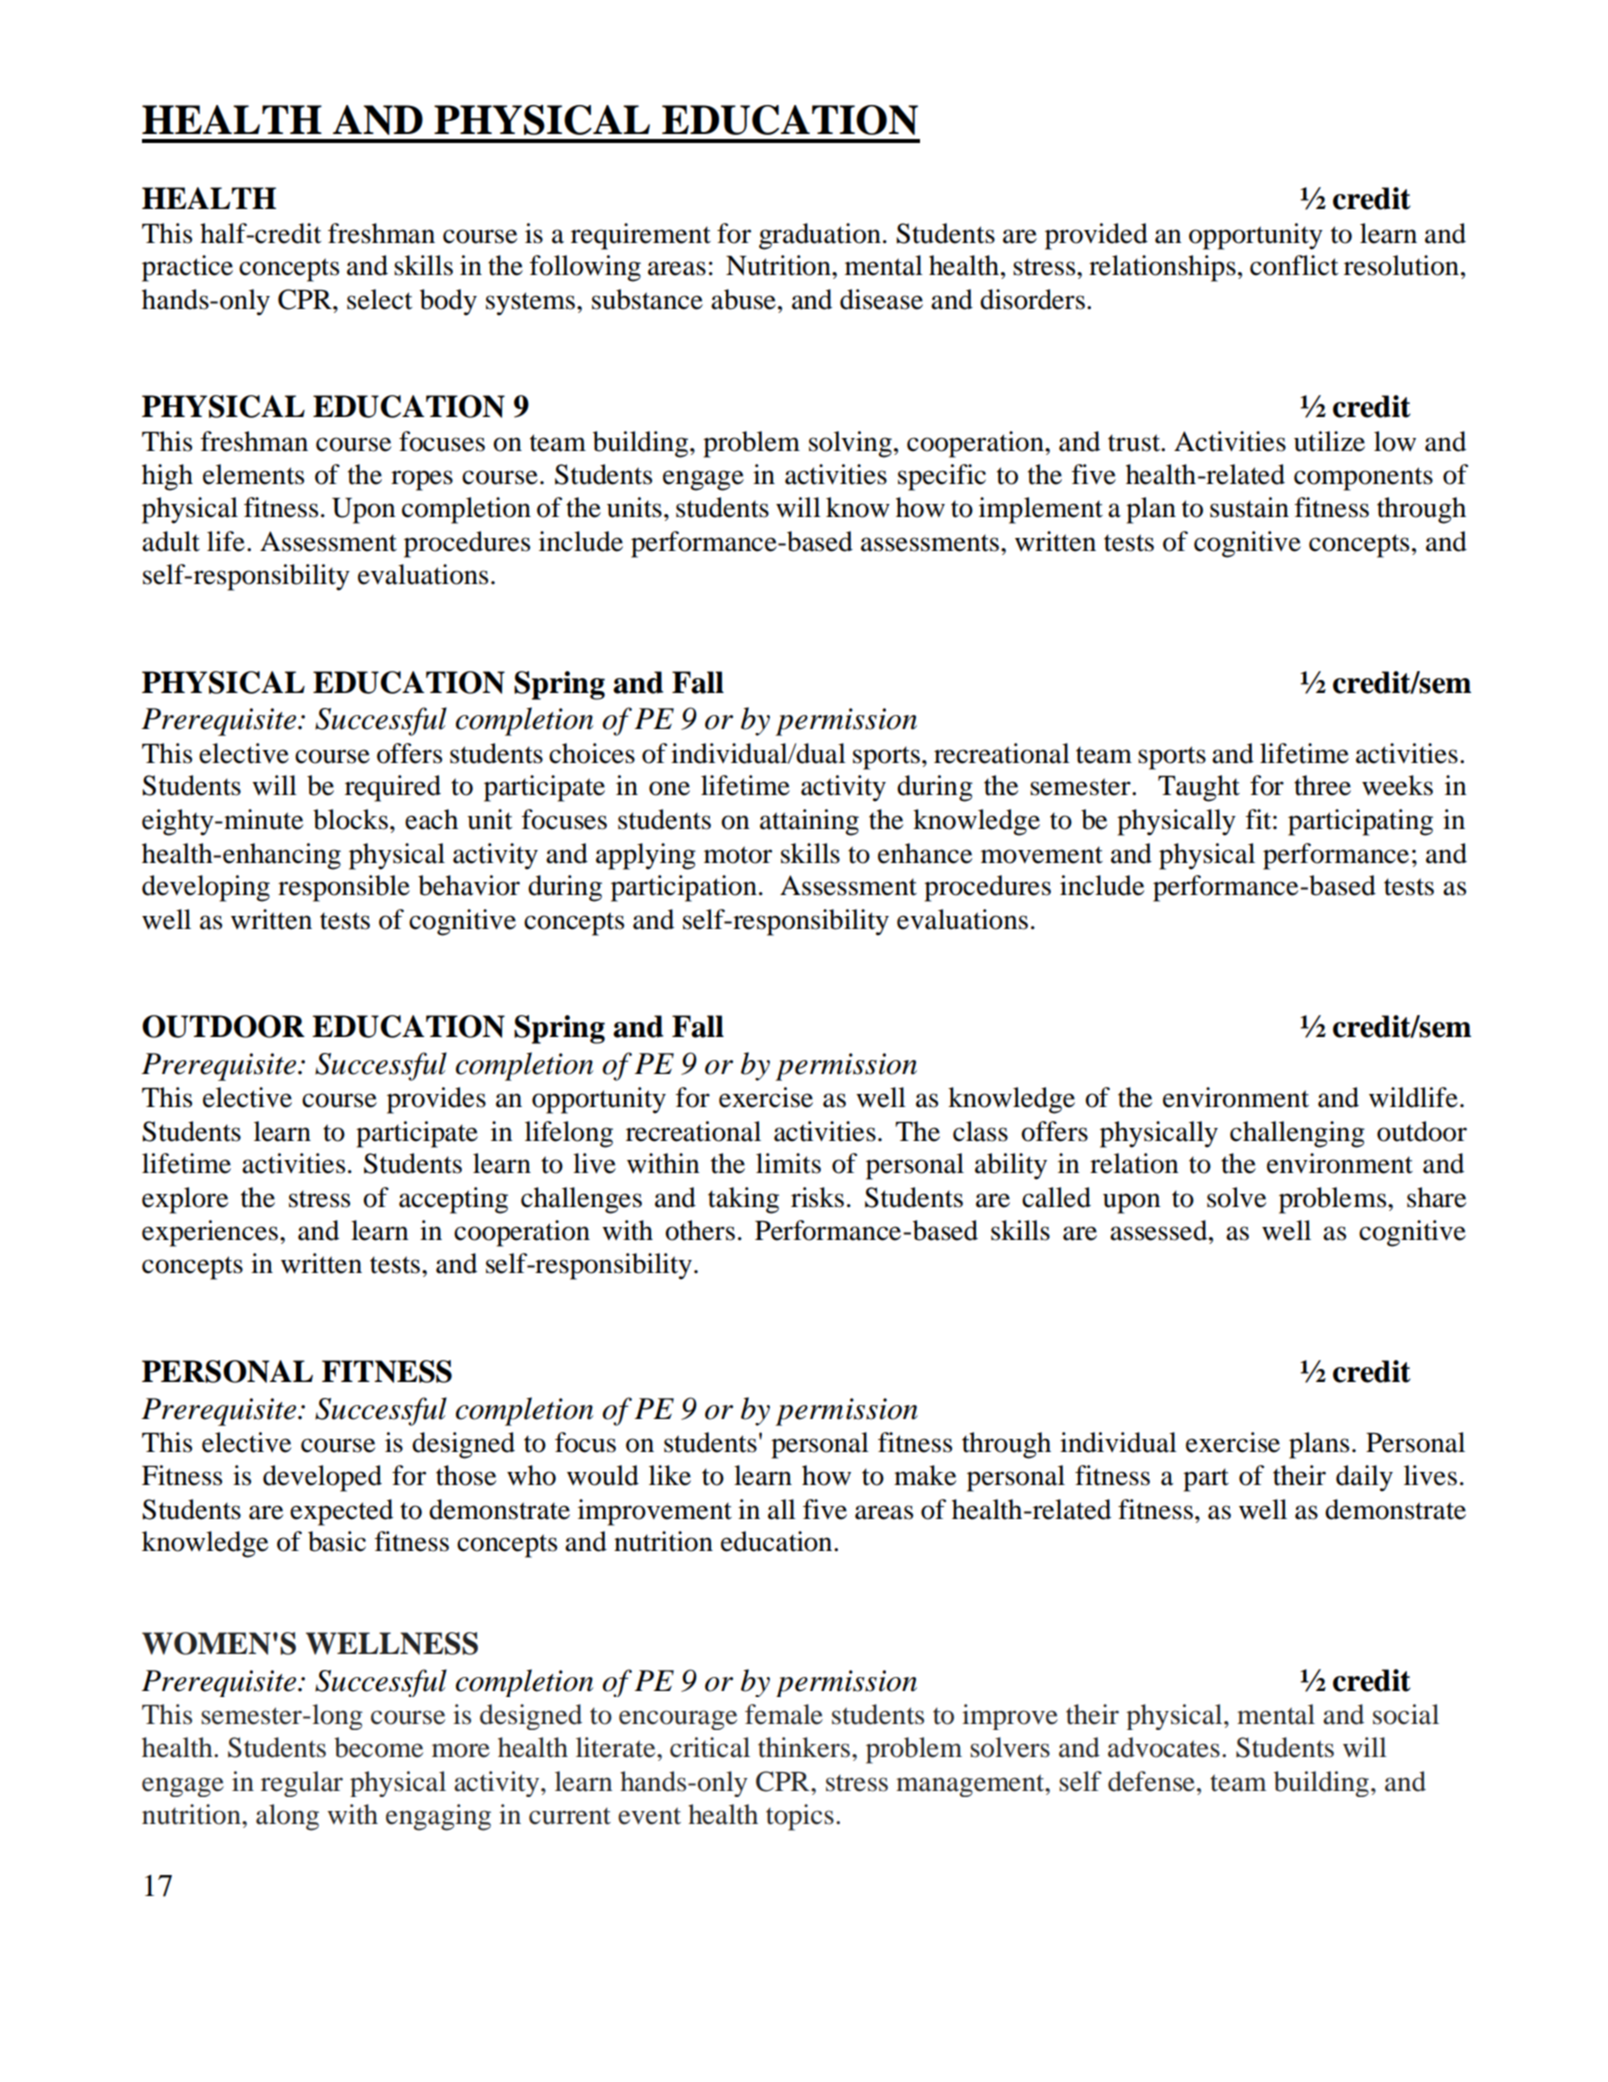  I want to click on select, so click(380, 299).
